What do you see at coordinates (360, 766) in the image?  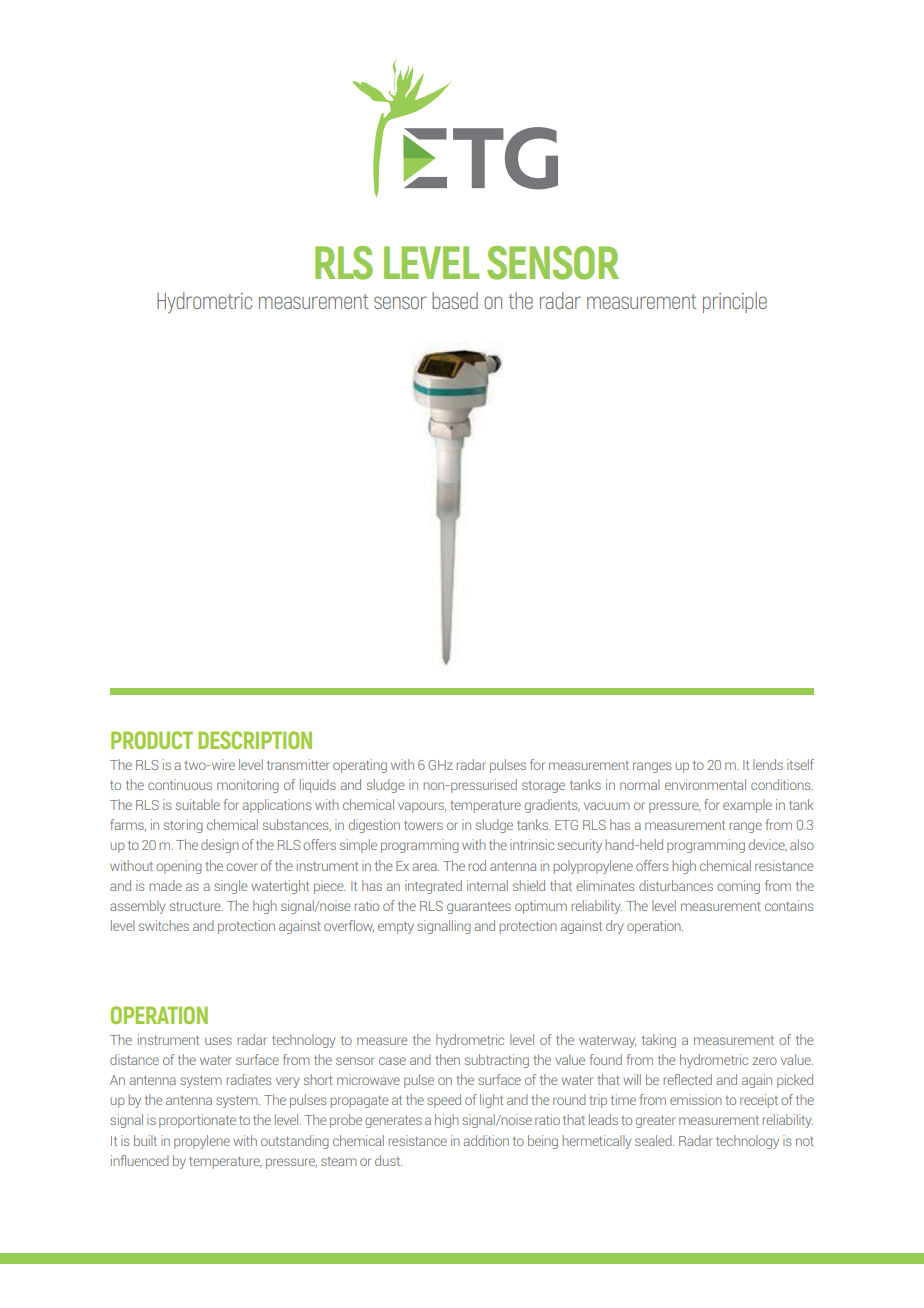 I see `operating` at bounding box center [360, 766].
